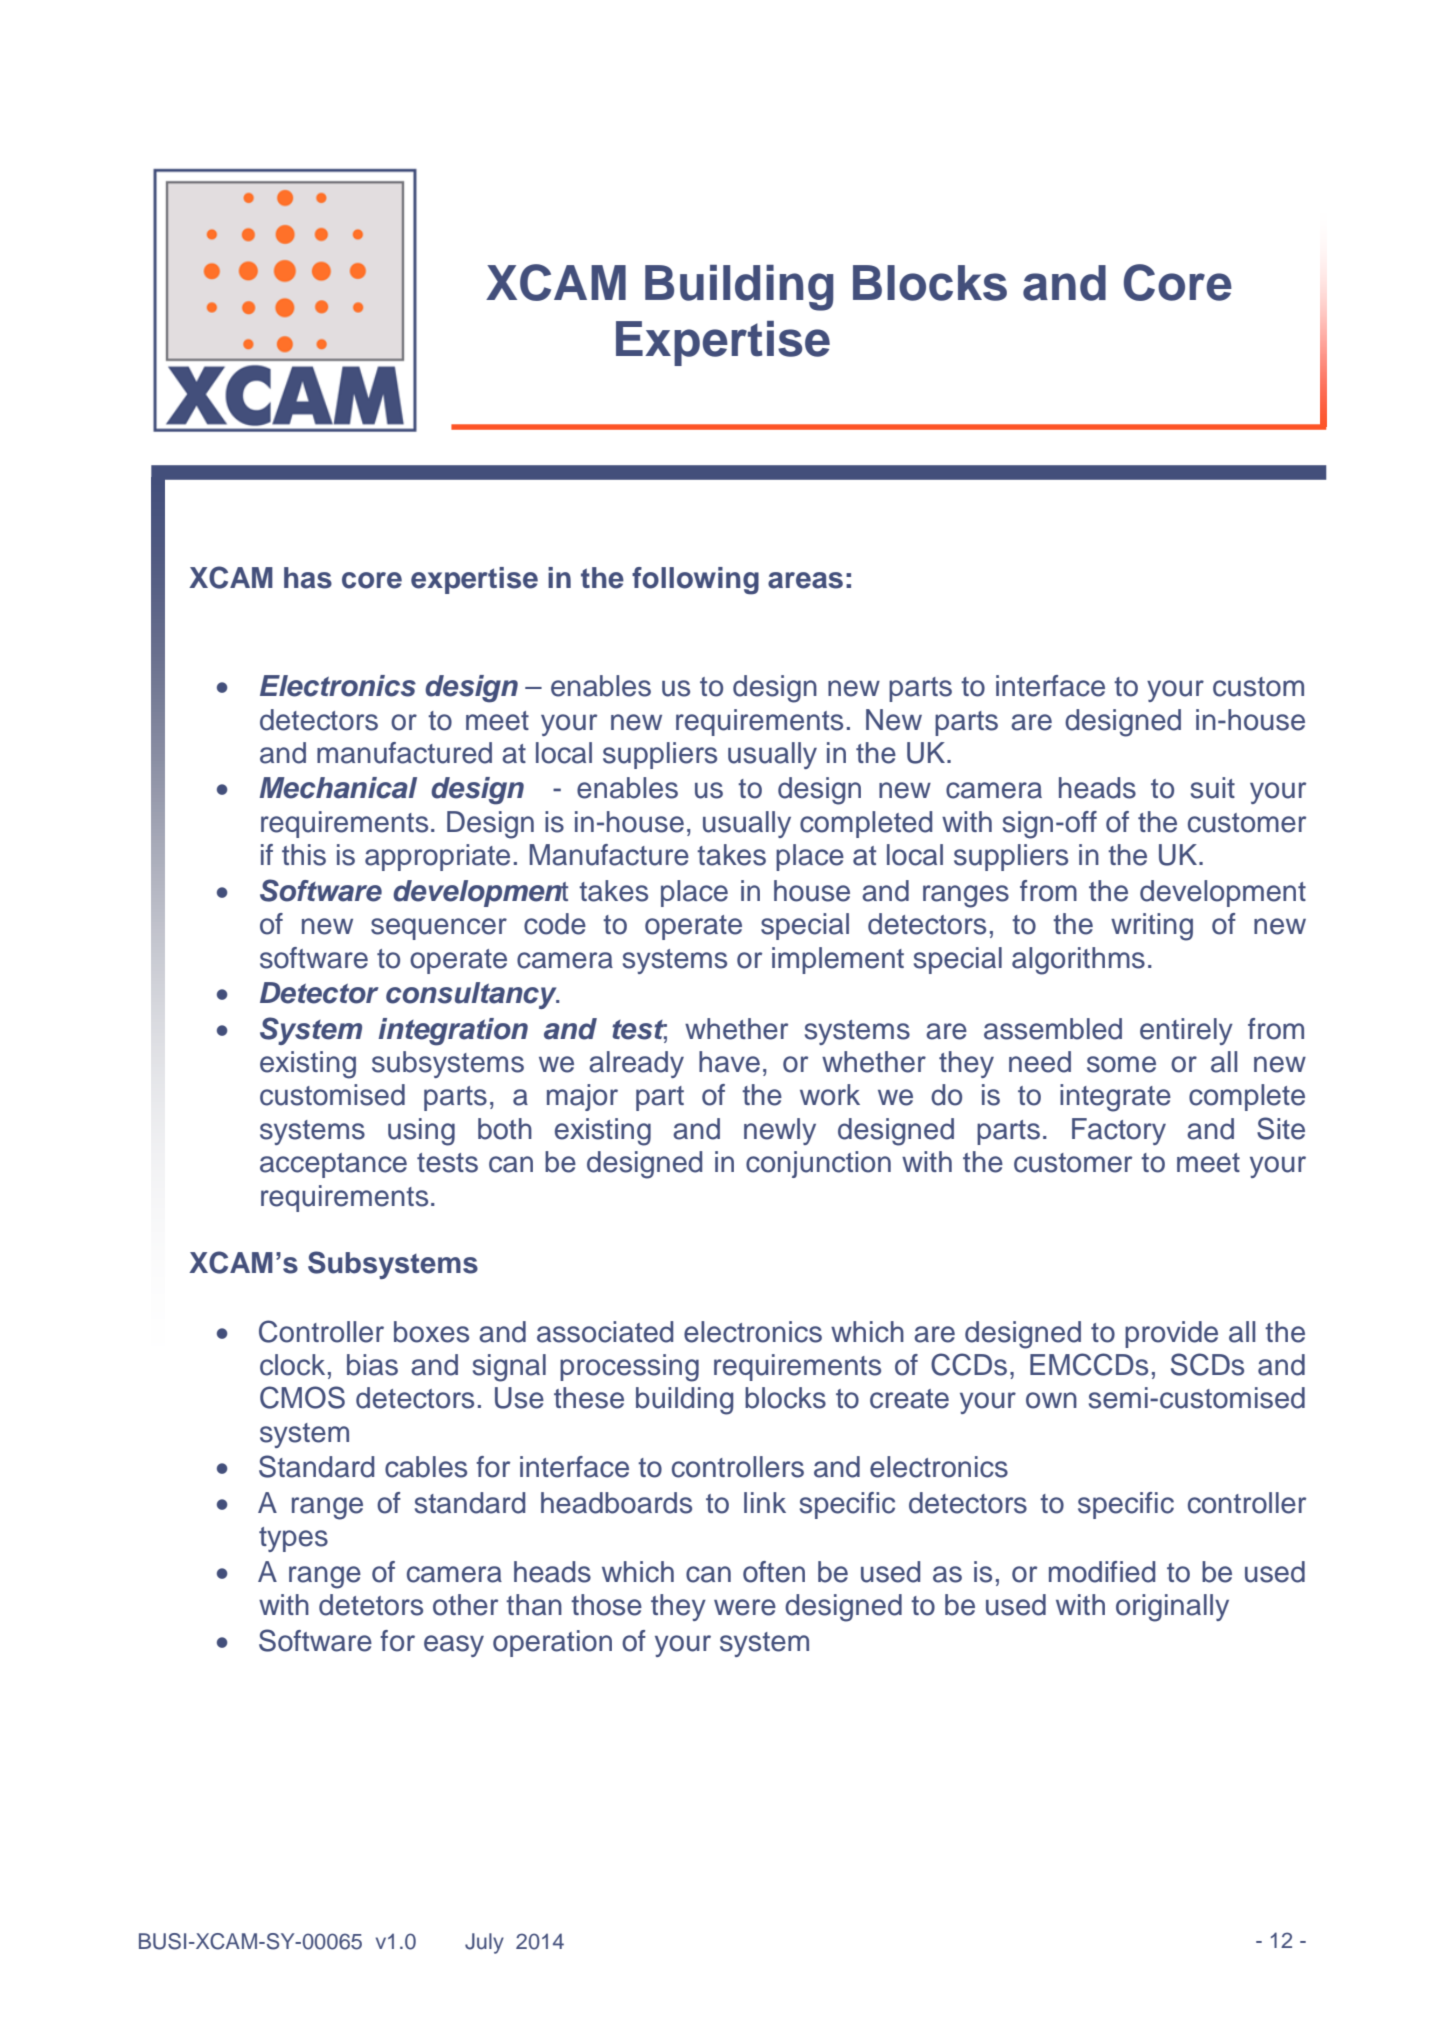  What do you see at coordinates (465, 1605) in the document?
I see `other` at bounding box center [465, 1605].
